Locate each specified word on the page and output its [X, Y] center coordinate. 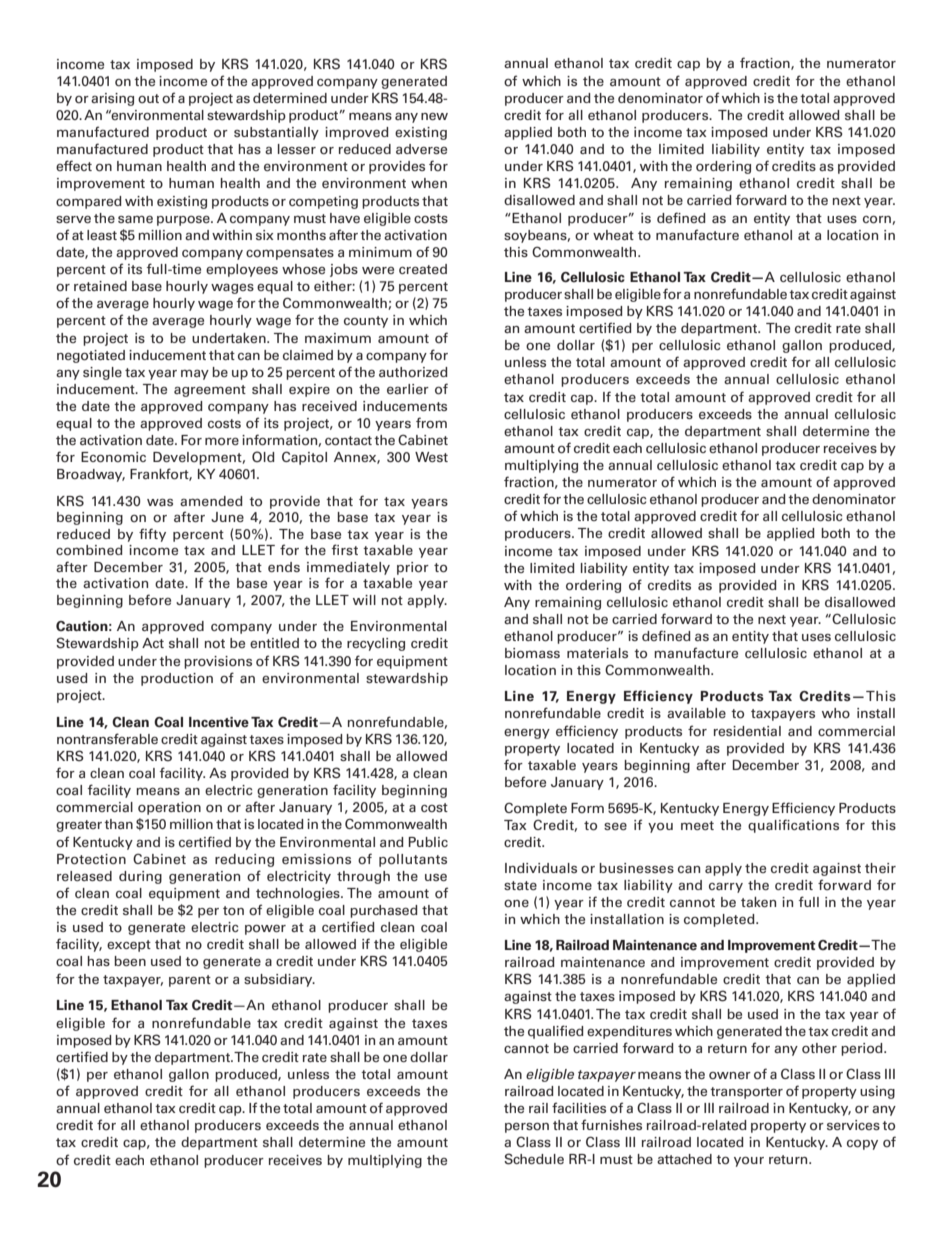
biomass [532, 653]
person [527, 1128]
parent [190, 981]
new [434, 116]
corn [878, 220]
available [696, 713]
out [148, 99]
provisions [218, 662]
